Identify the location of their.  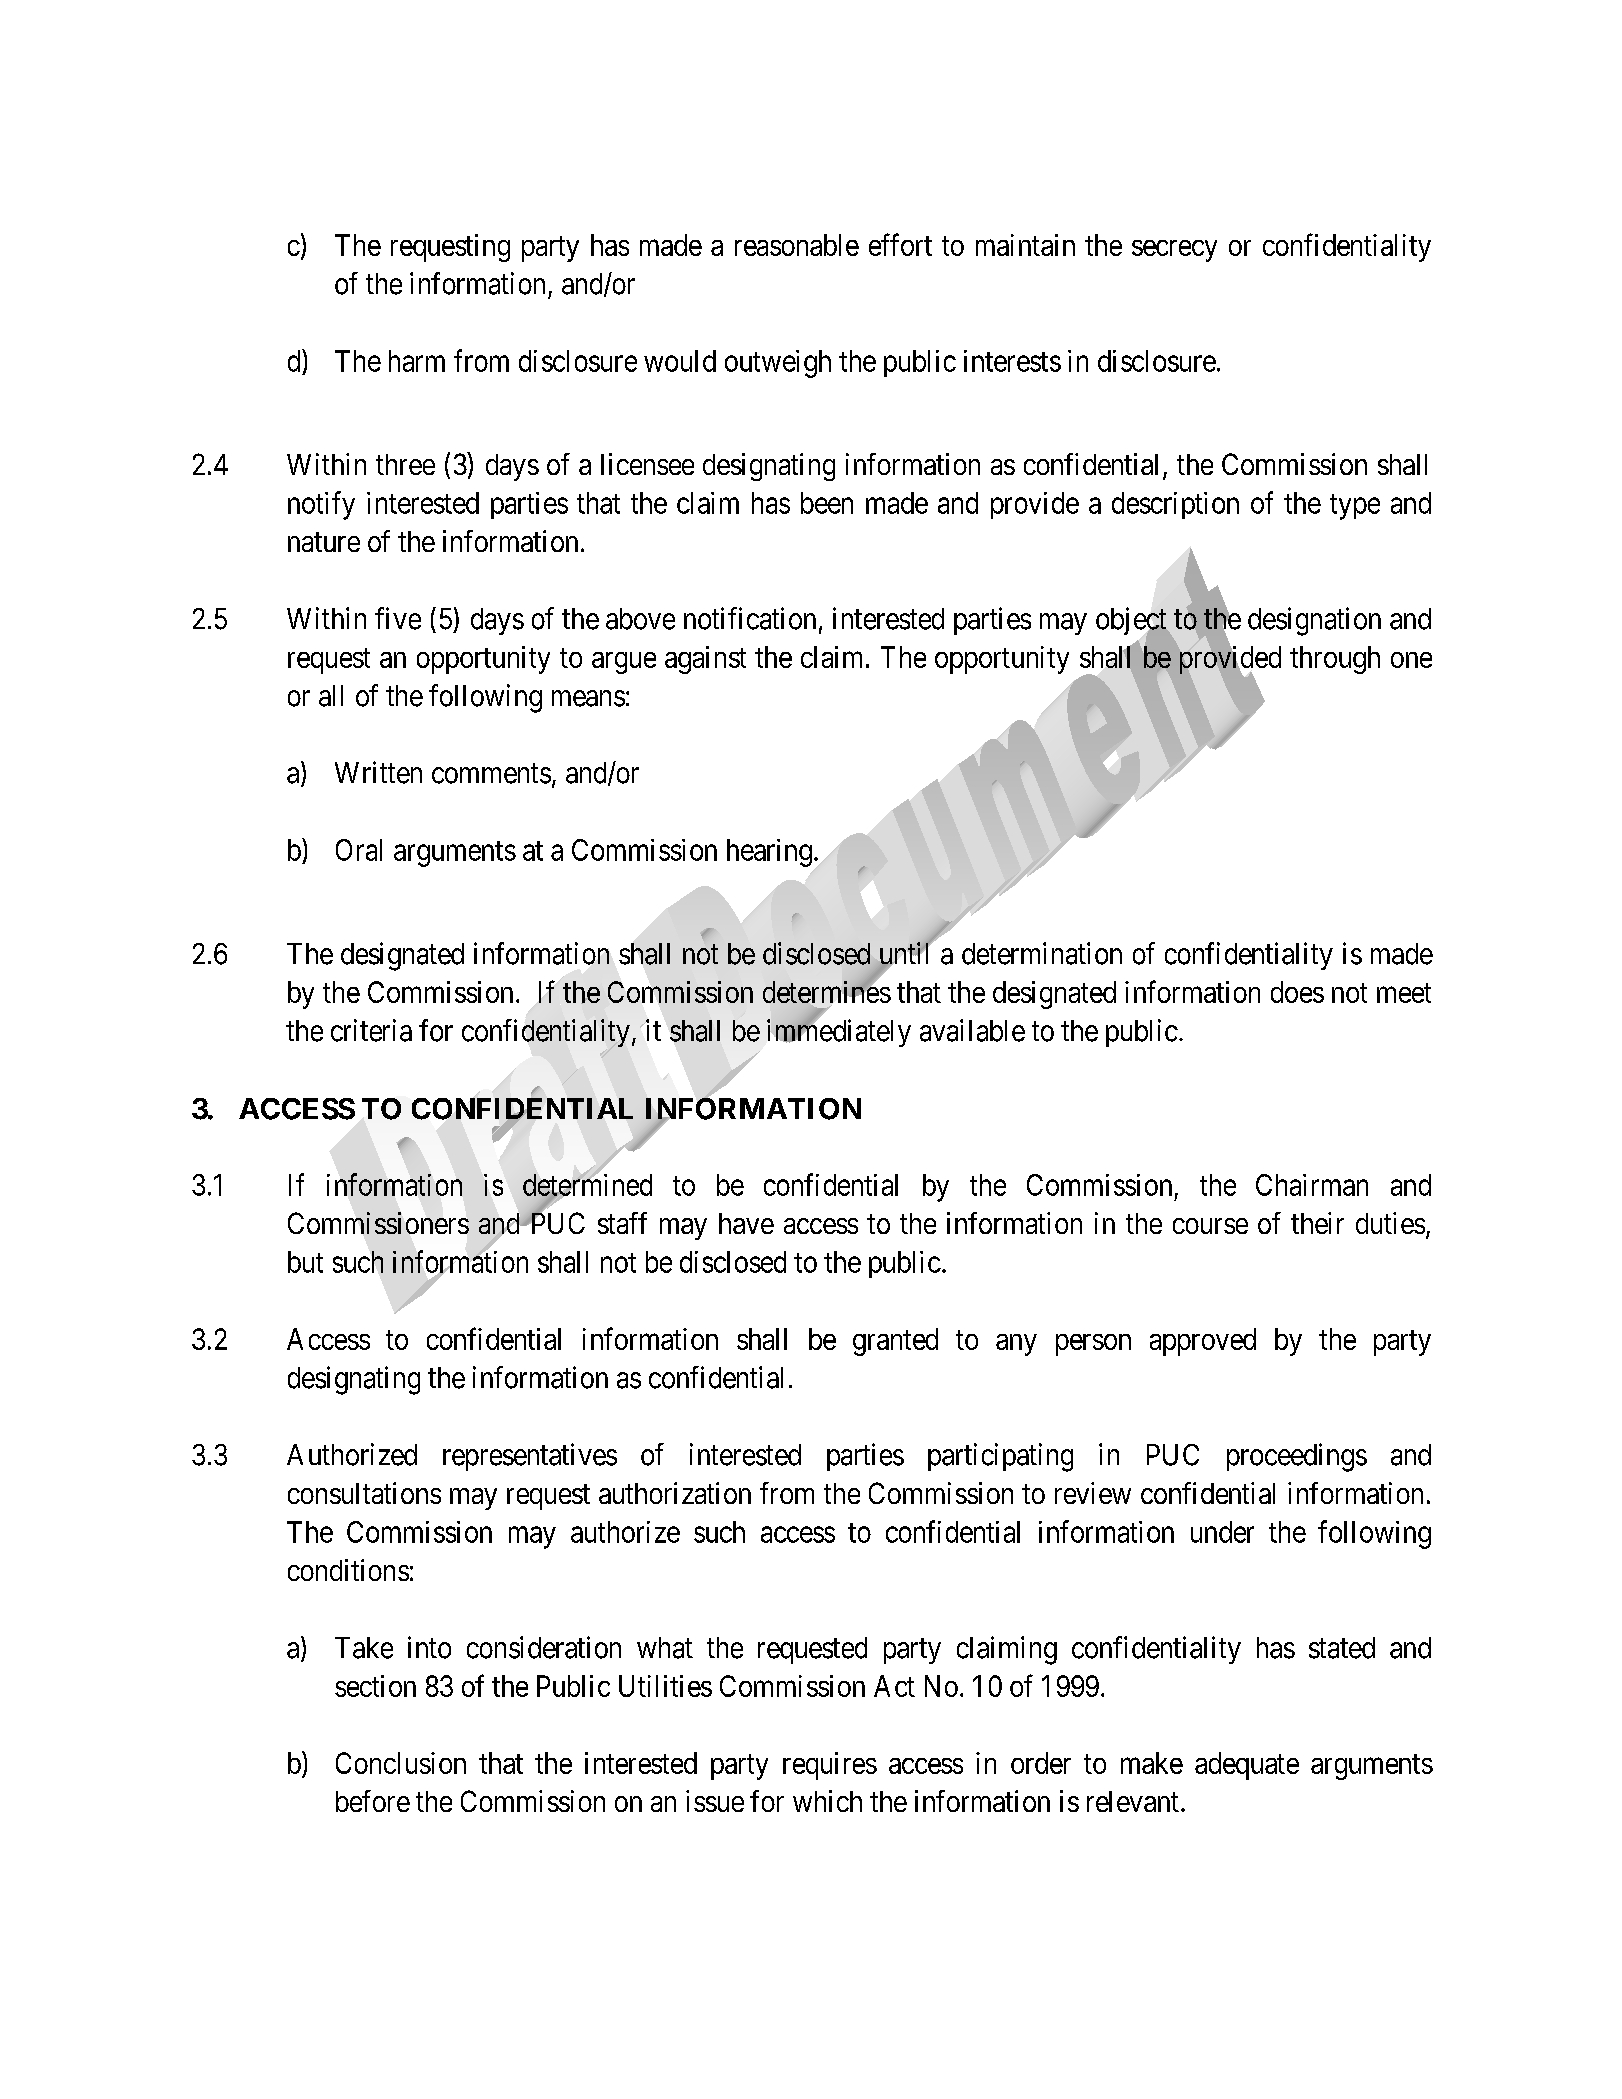
(1317, 1223).
